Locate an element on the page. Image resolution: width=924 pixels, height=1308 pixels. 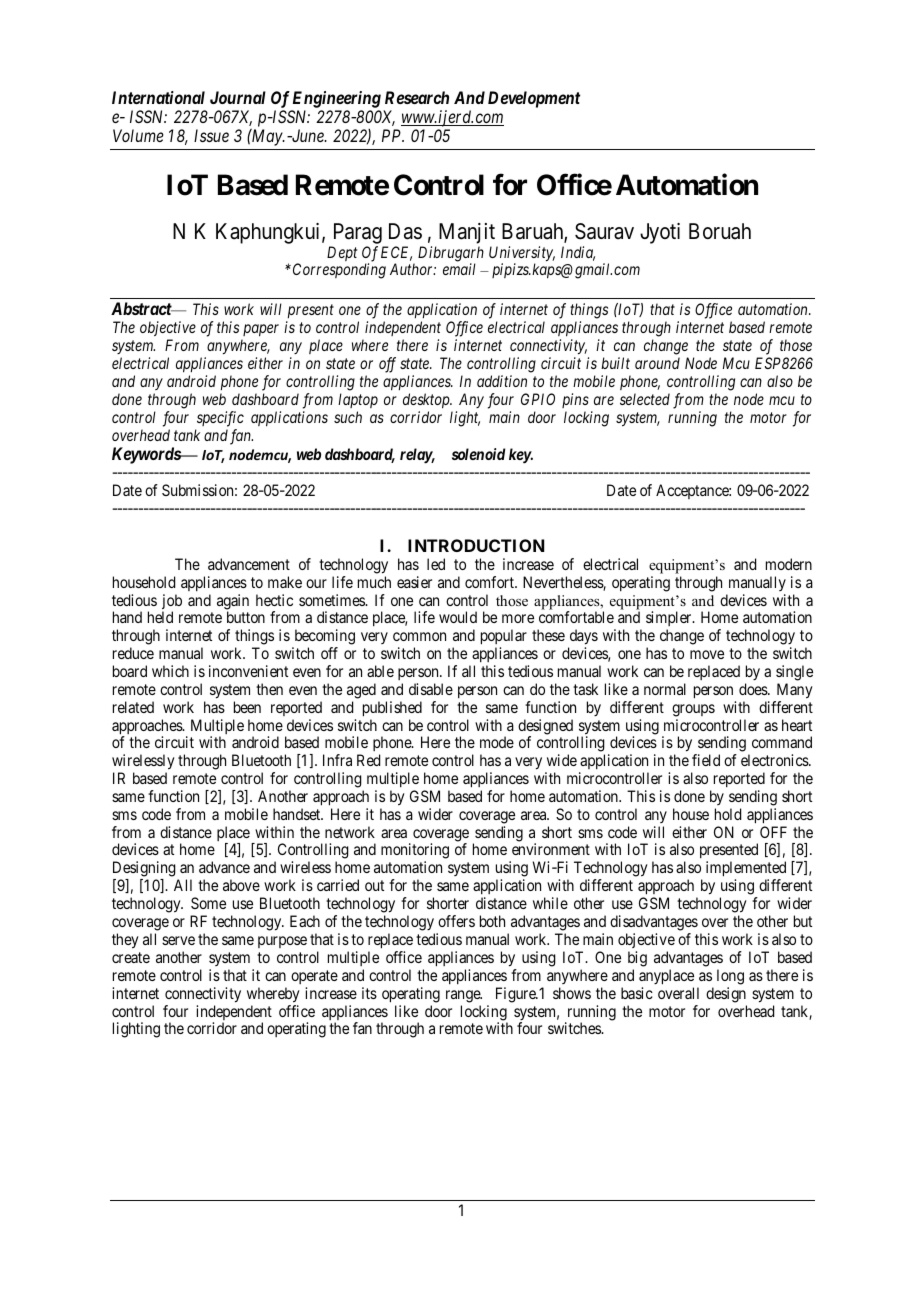
published is located at coordinates (392, 709).
